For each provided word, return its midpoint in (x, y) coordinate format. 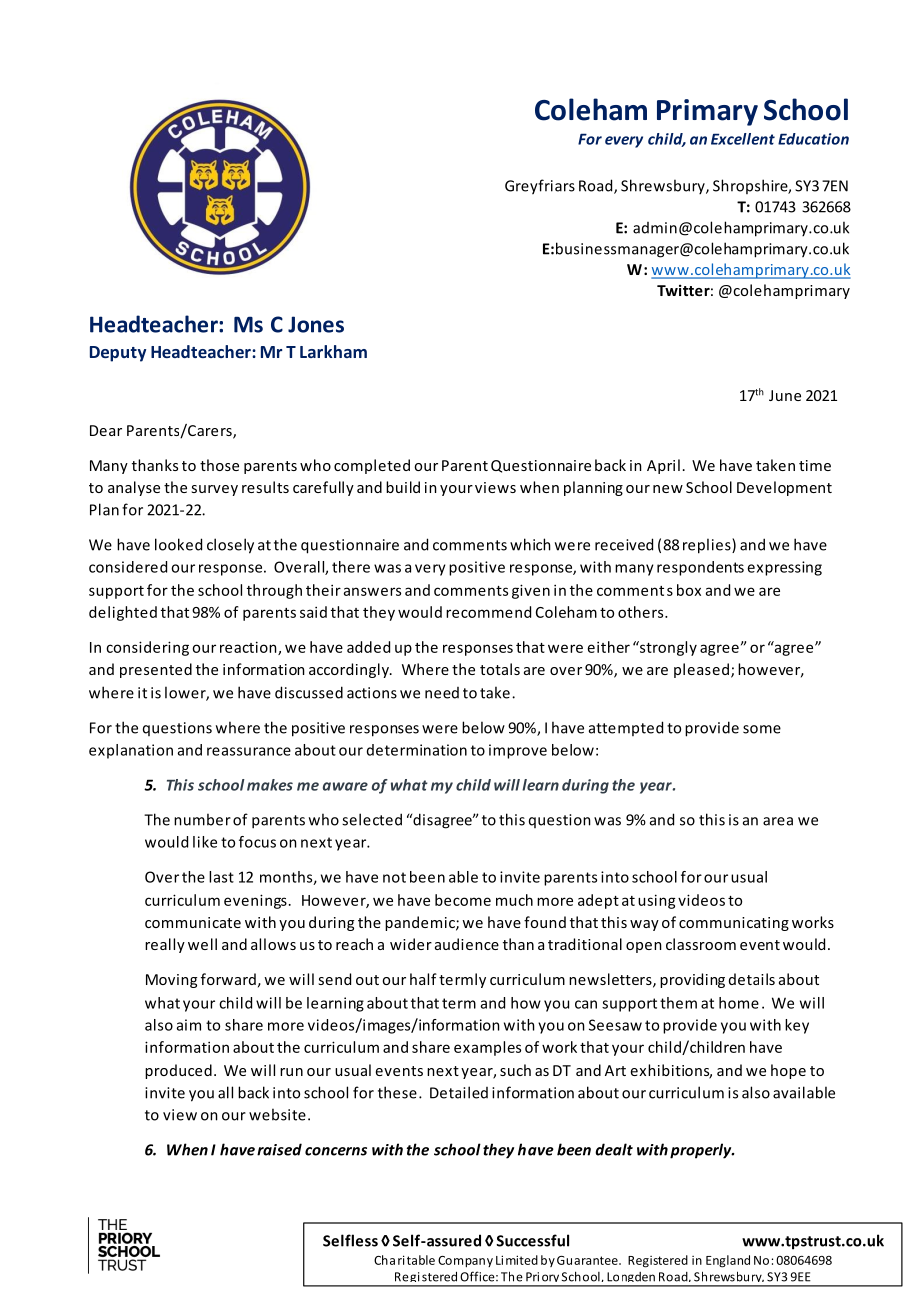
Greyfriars (540, 187)
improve (518, 751)
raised (279, 1149)
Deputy (118, 354)
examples (487, 1048)
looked (178, 544)
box (689, 590)
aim (189, 1025)
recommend (488, 612)
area (778, 821)
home (739, 1003)
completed (372, 466)
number (202, 819)
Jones (316, 324)
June (785, 395)
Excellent (743, 139)
